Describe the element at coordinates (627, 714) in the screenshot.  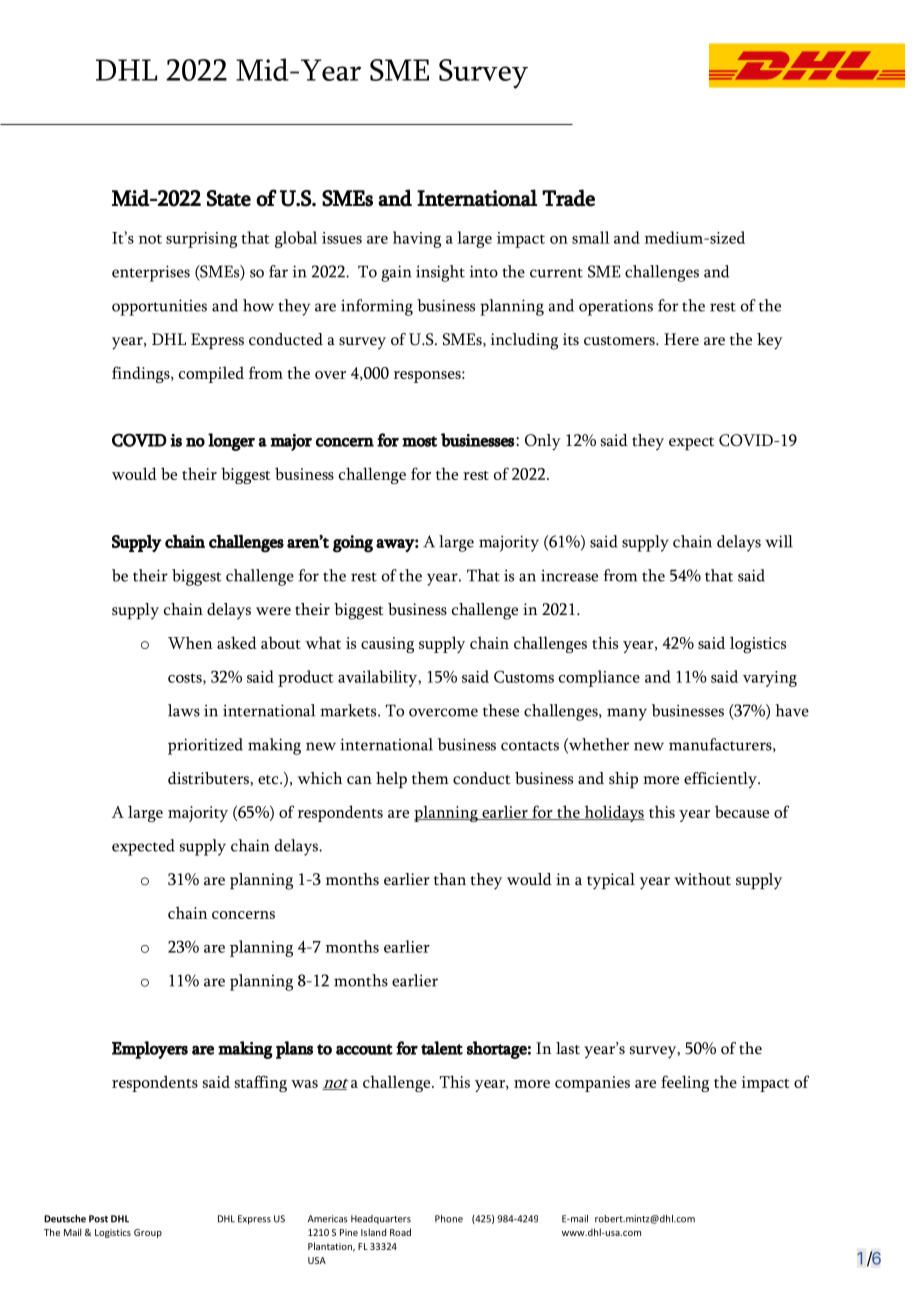
I see `many` at that location.
